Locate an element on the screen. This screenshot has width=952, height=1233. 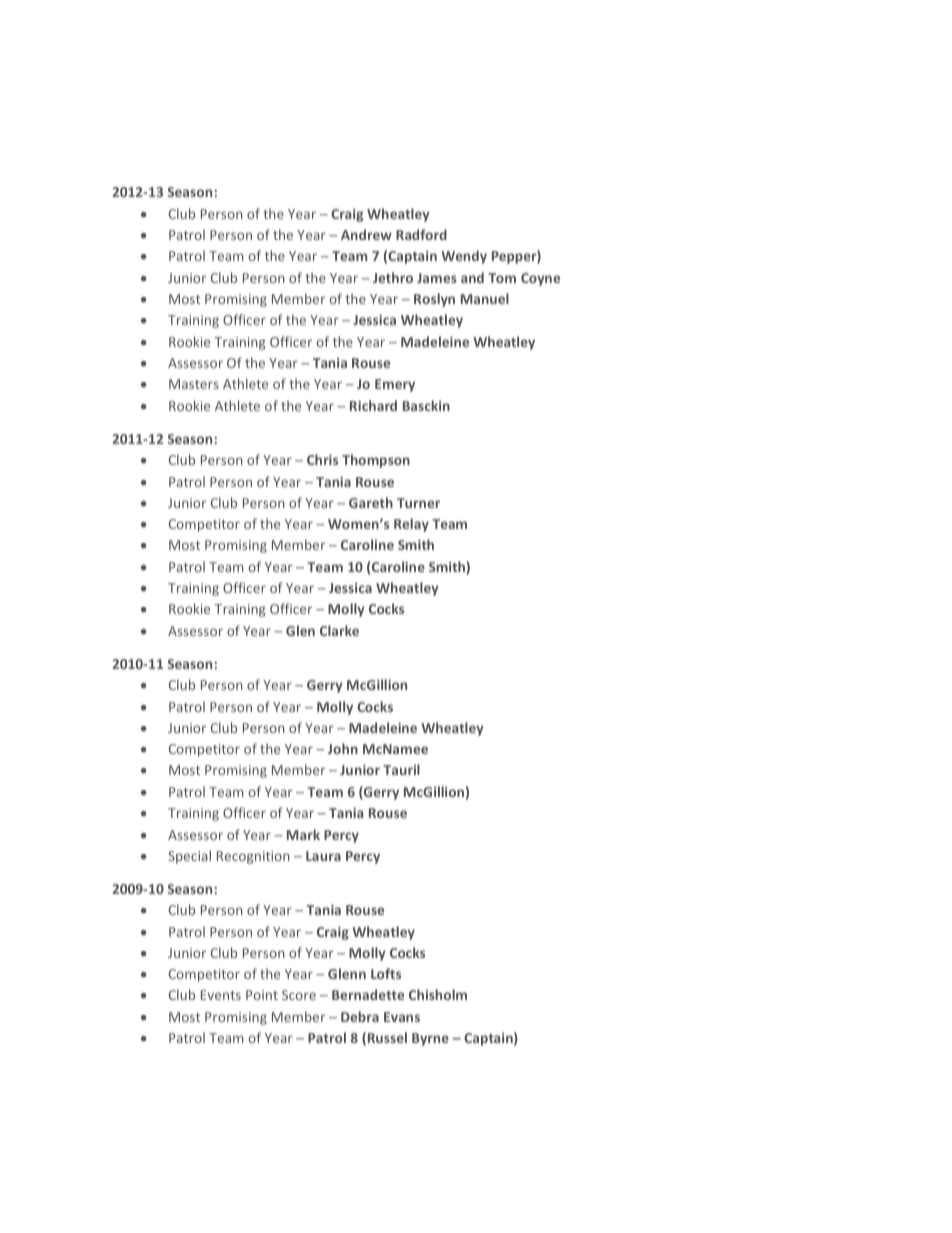
Tom is located at coordinates (502, 278).
